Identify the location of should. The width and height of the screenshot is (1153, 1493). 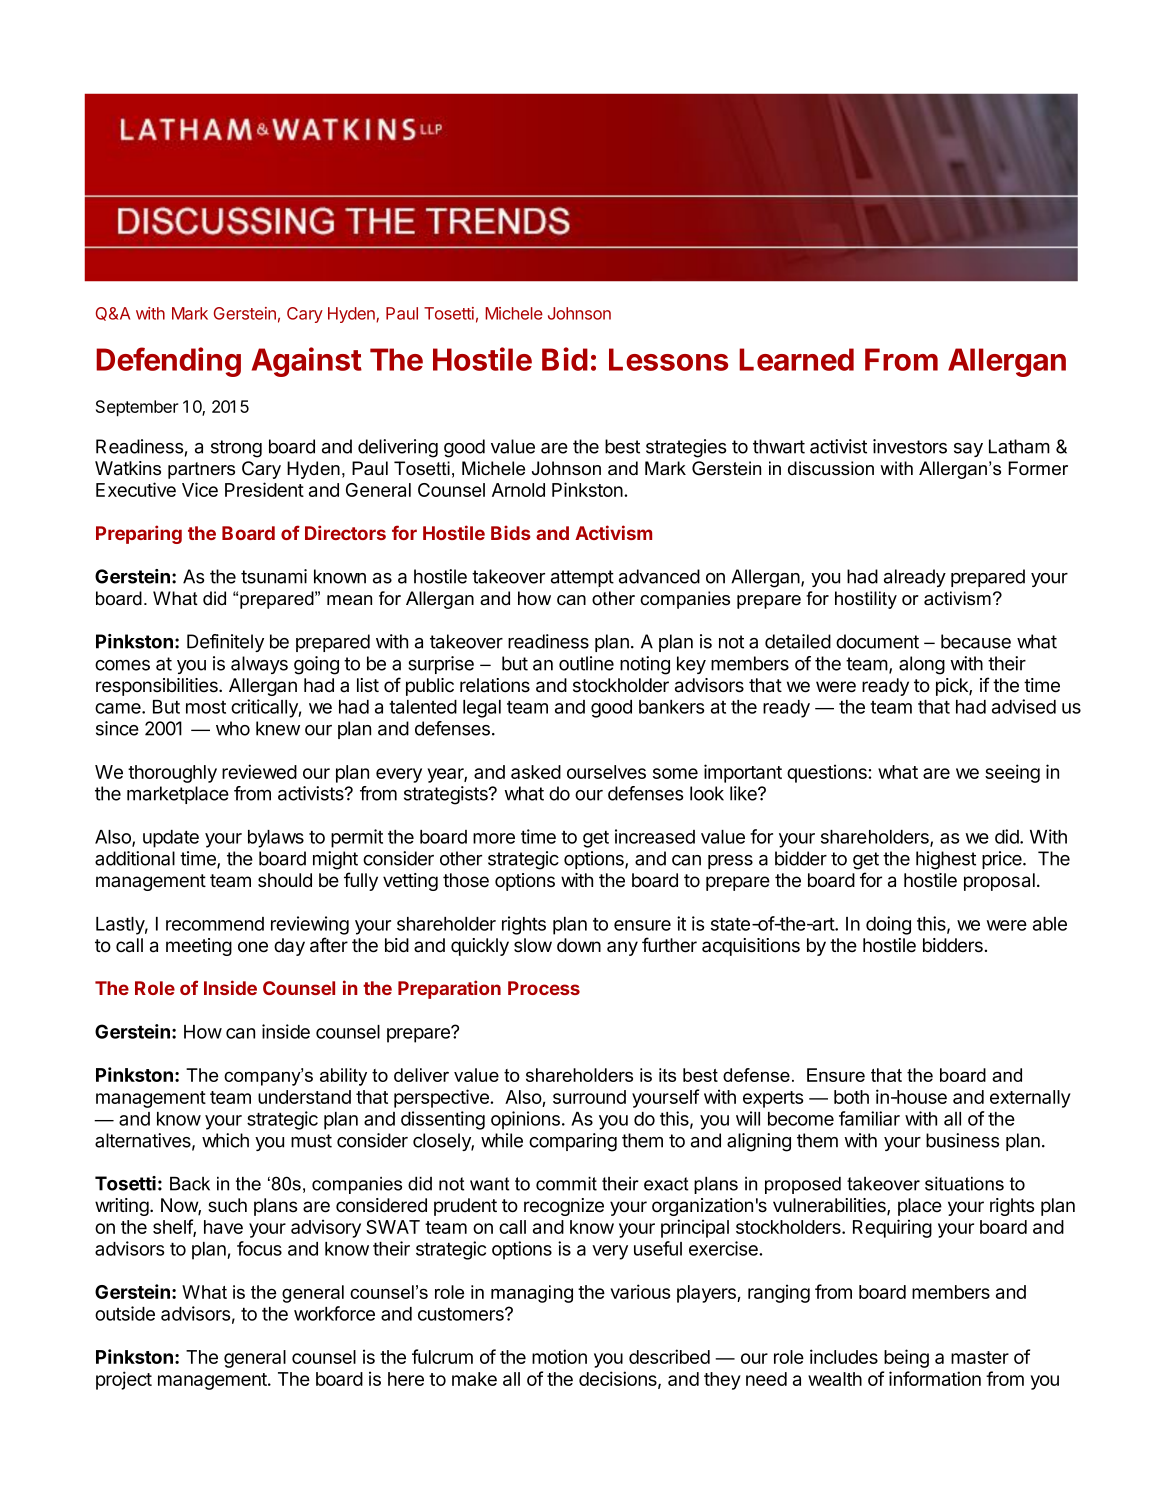
(285, 880).
